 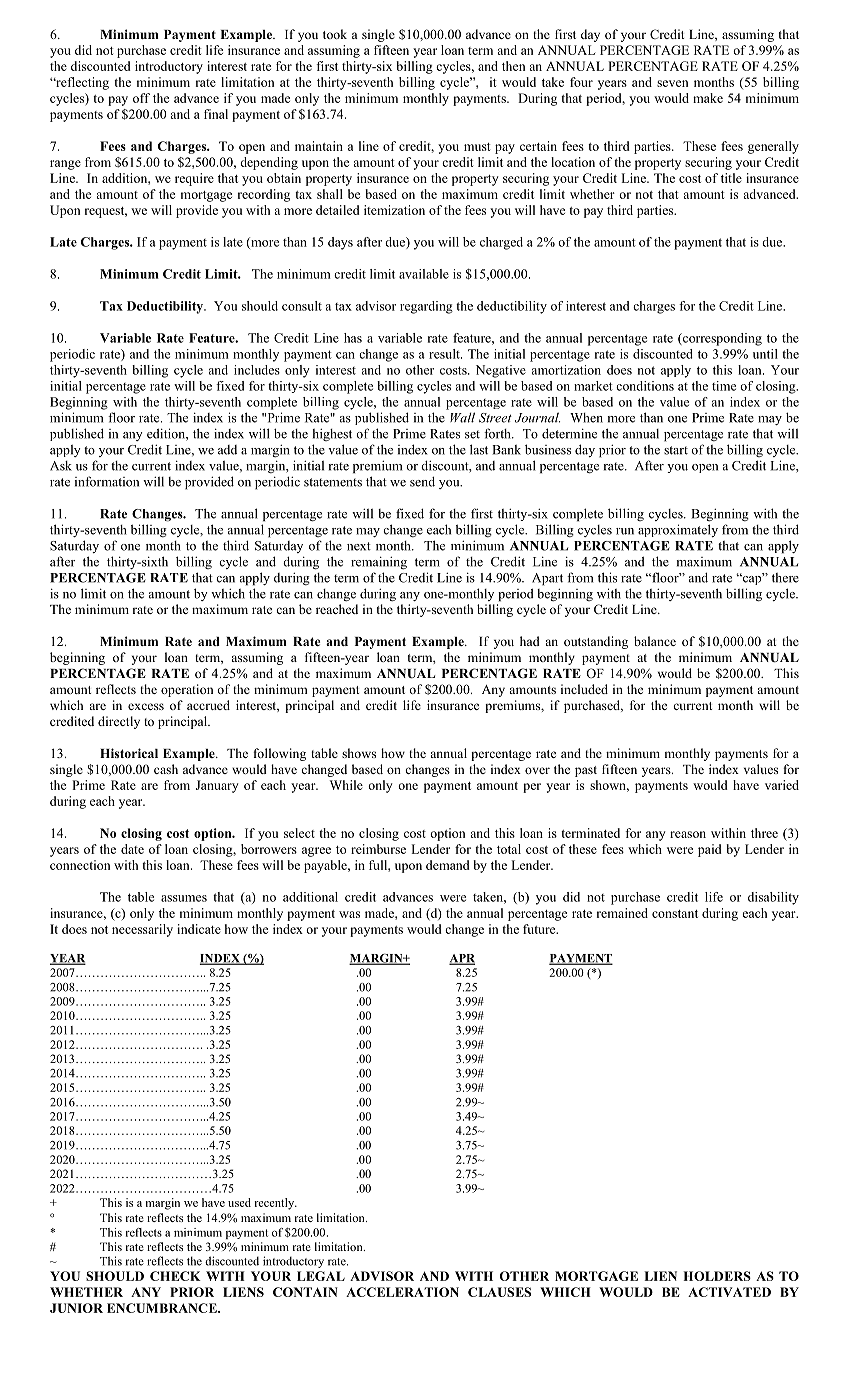 What do you see at coordinates (175, 1276) in the screenshot?
I see `CHECK` at bounding box center [175, 1276].
